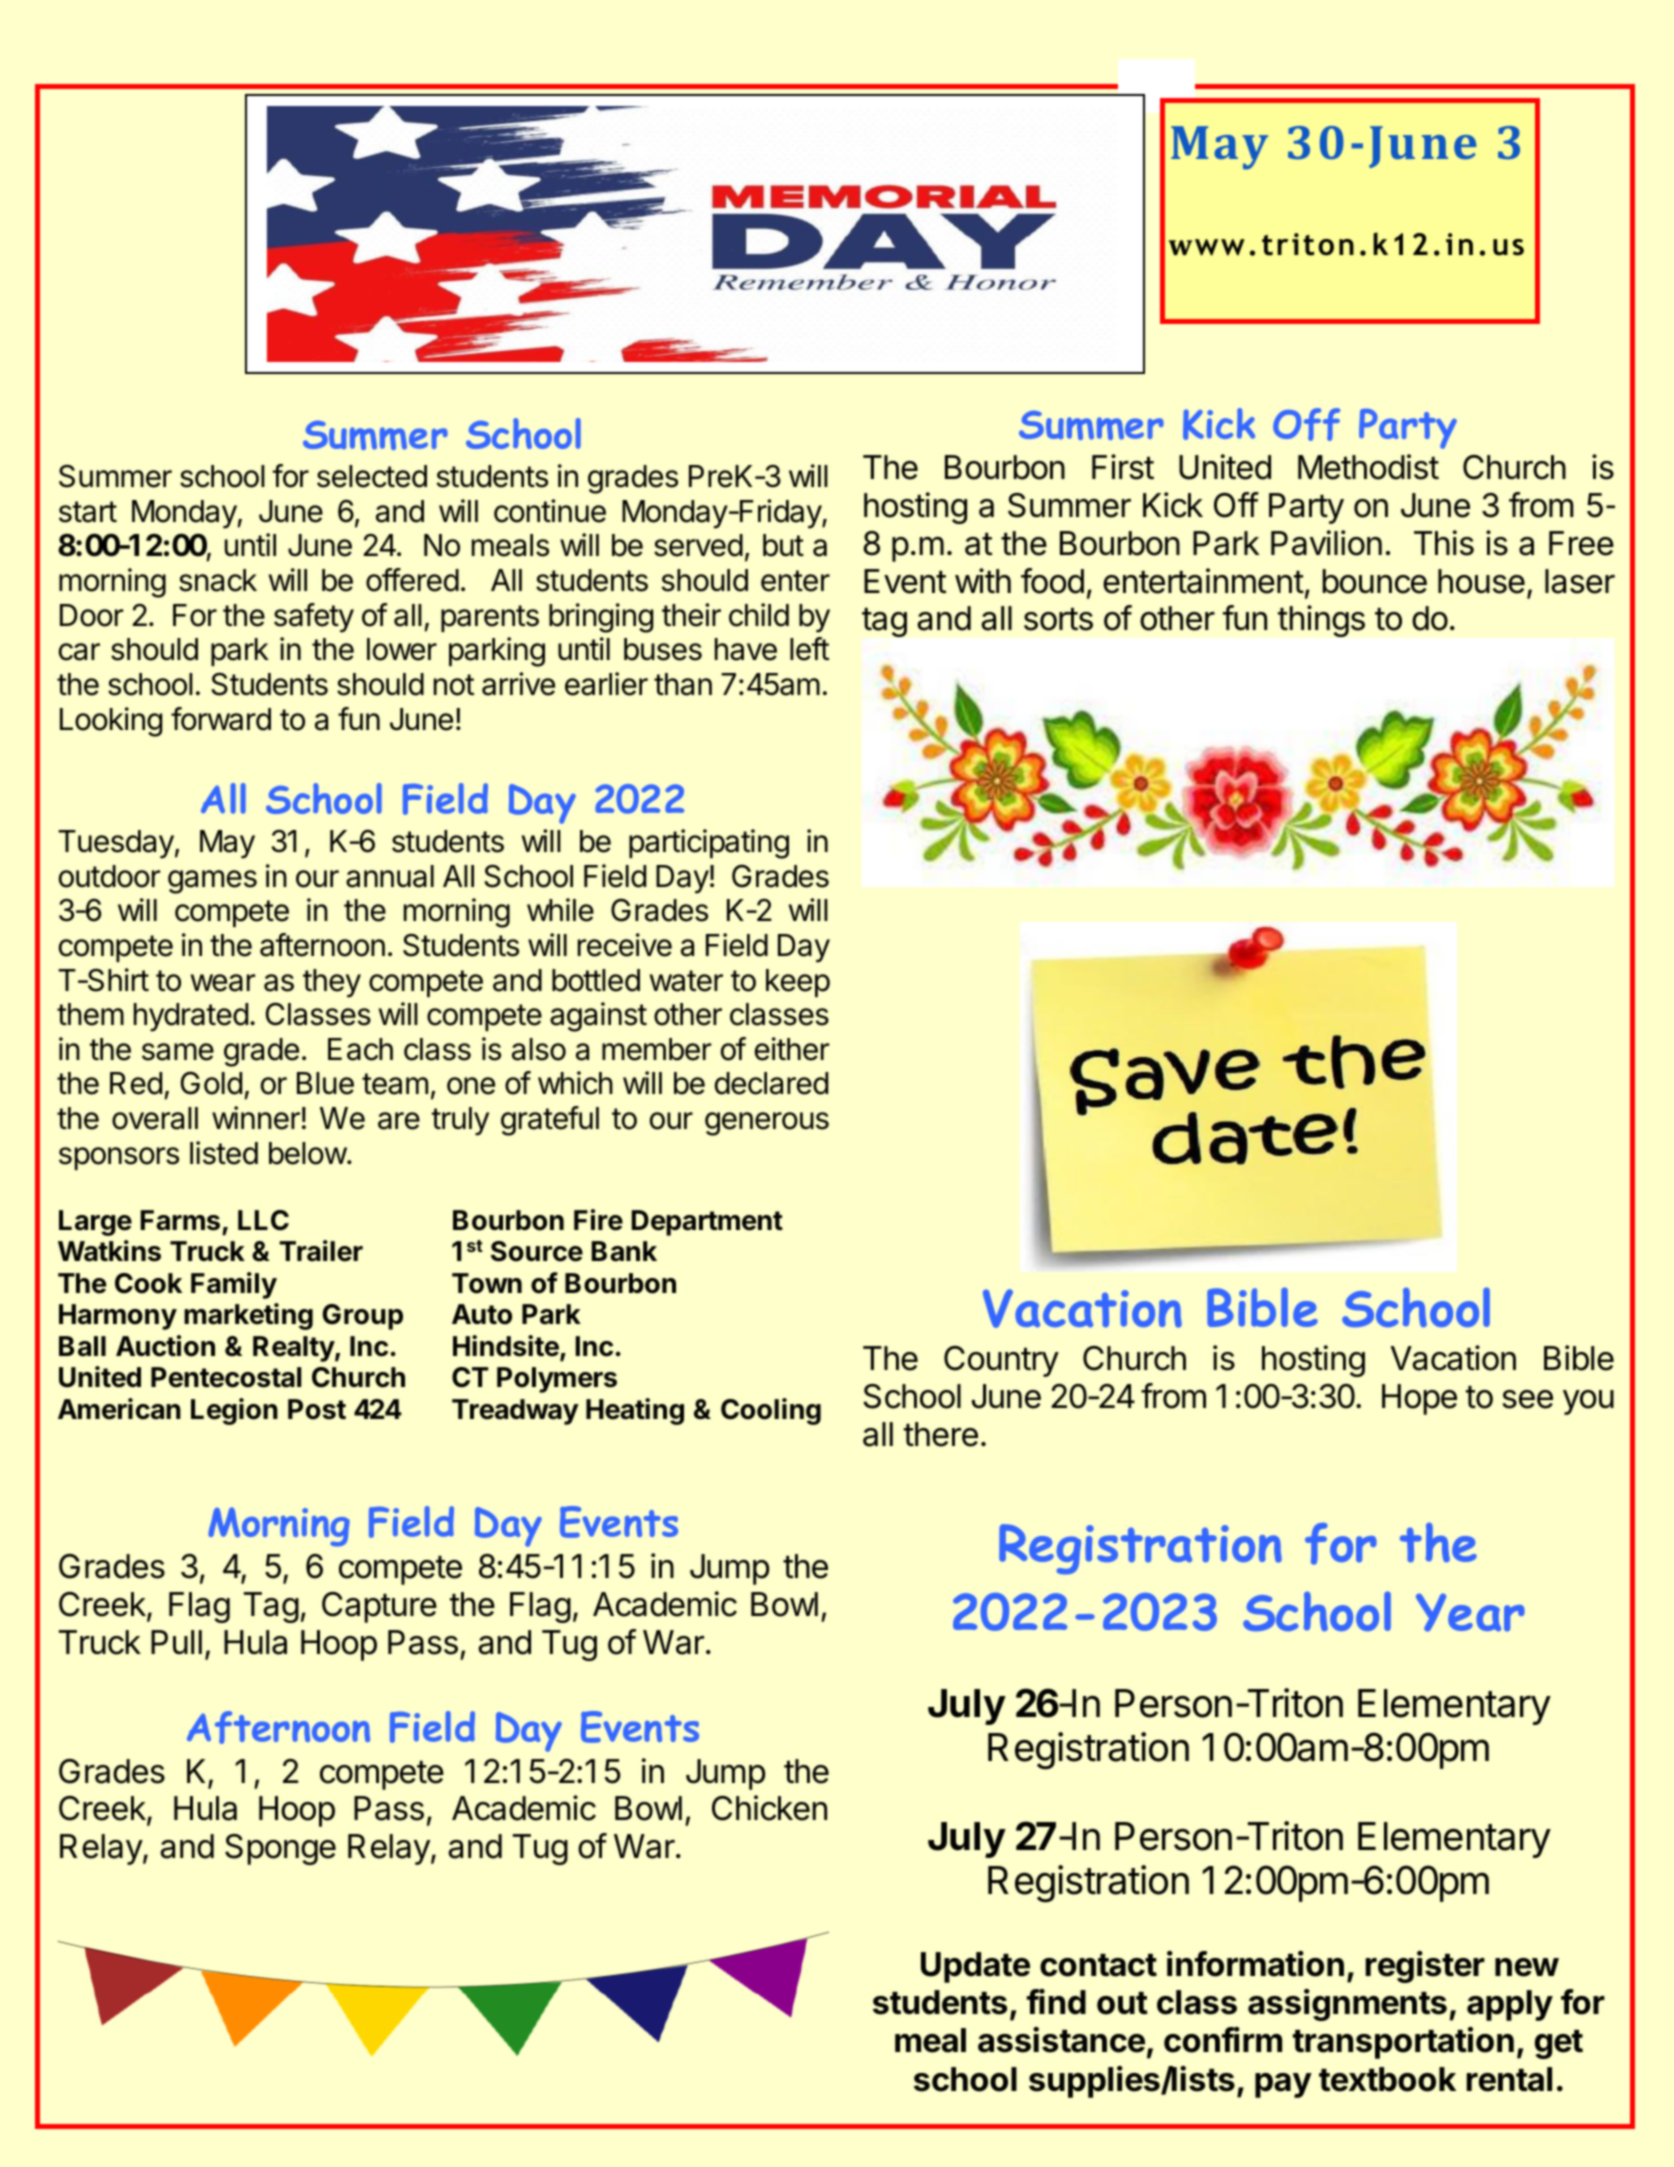 This screenshot has height=2167, width=1674. Describe the element at coordinates (707, 1223) in the screenshot. I see `Department` at that location.
